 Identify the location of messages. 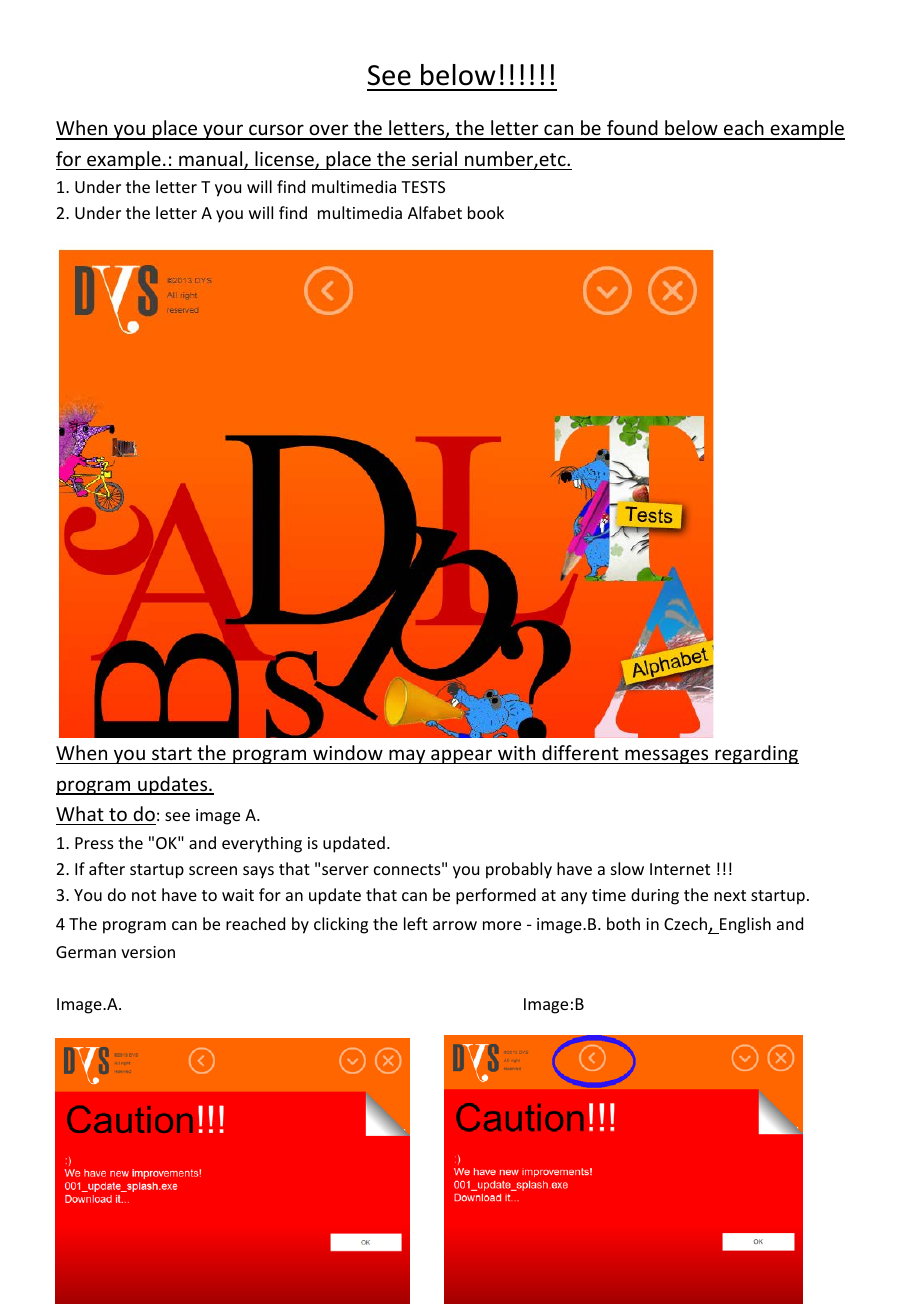
(667, 756).
